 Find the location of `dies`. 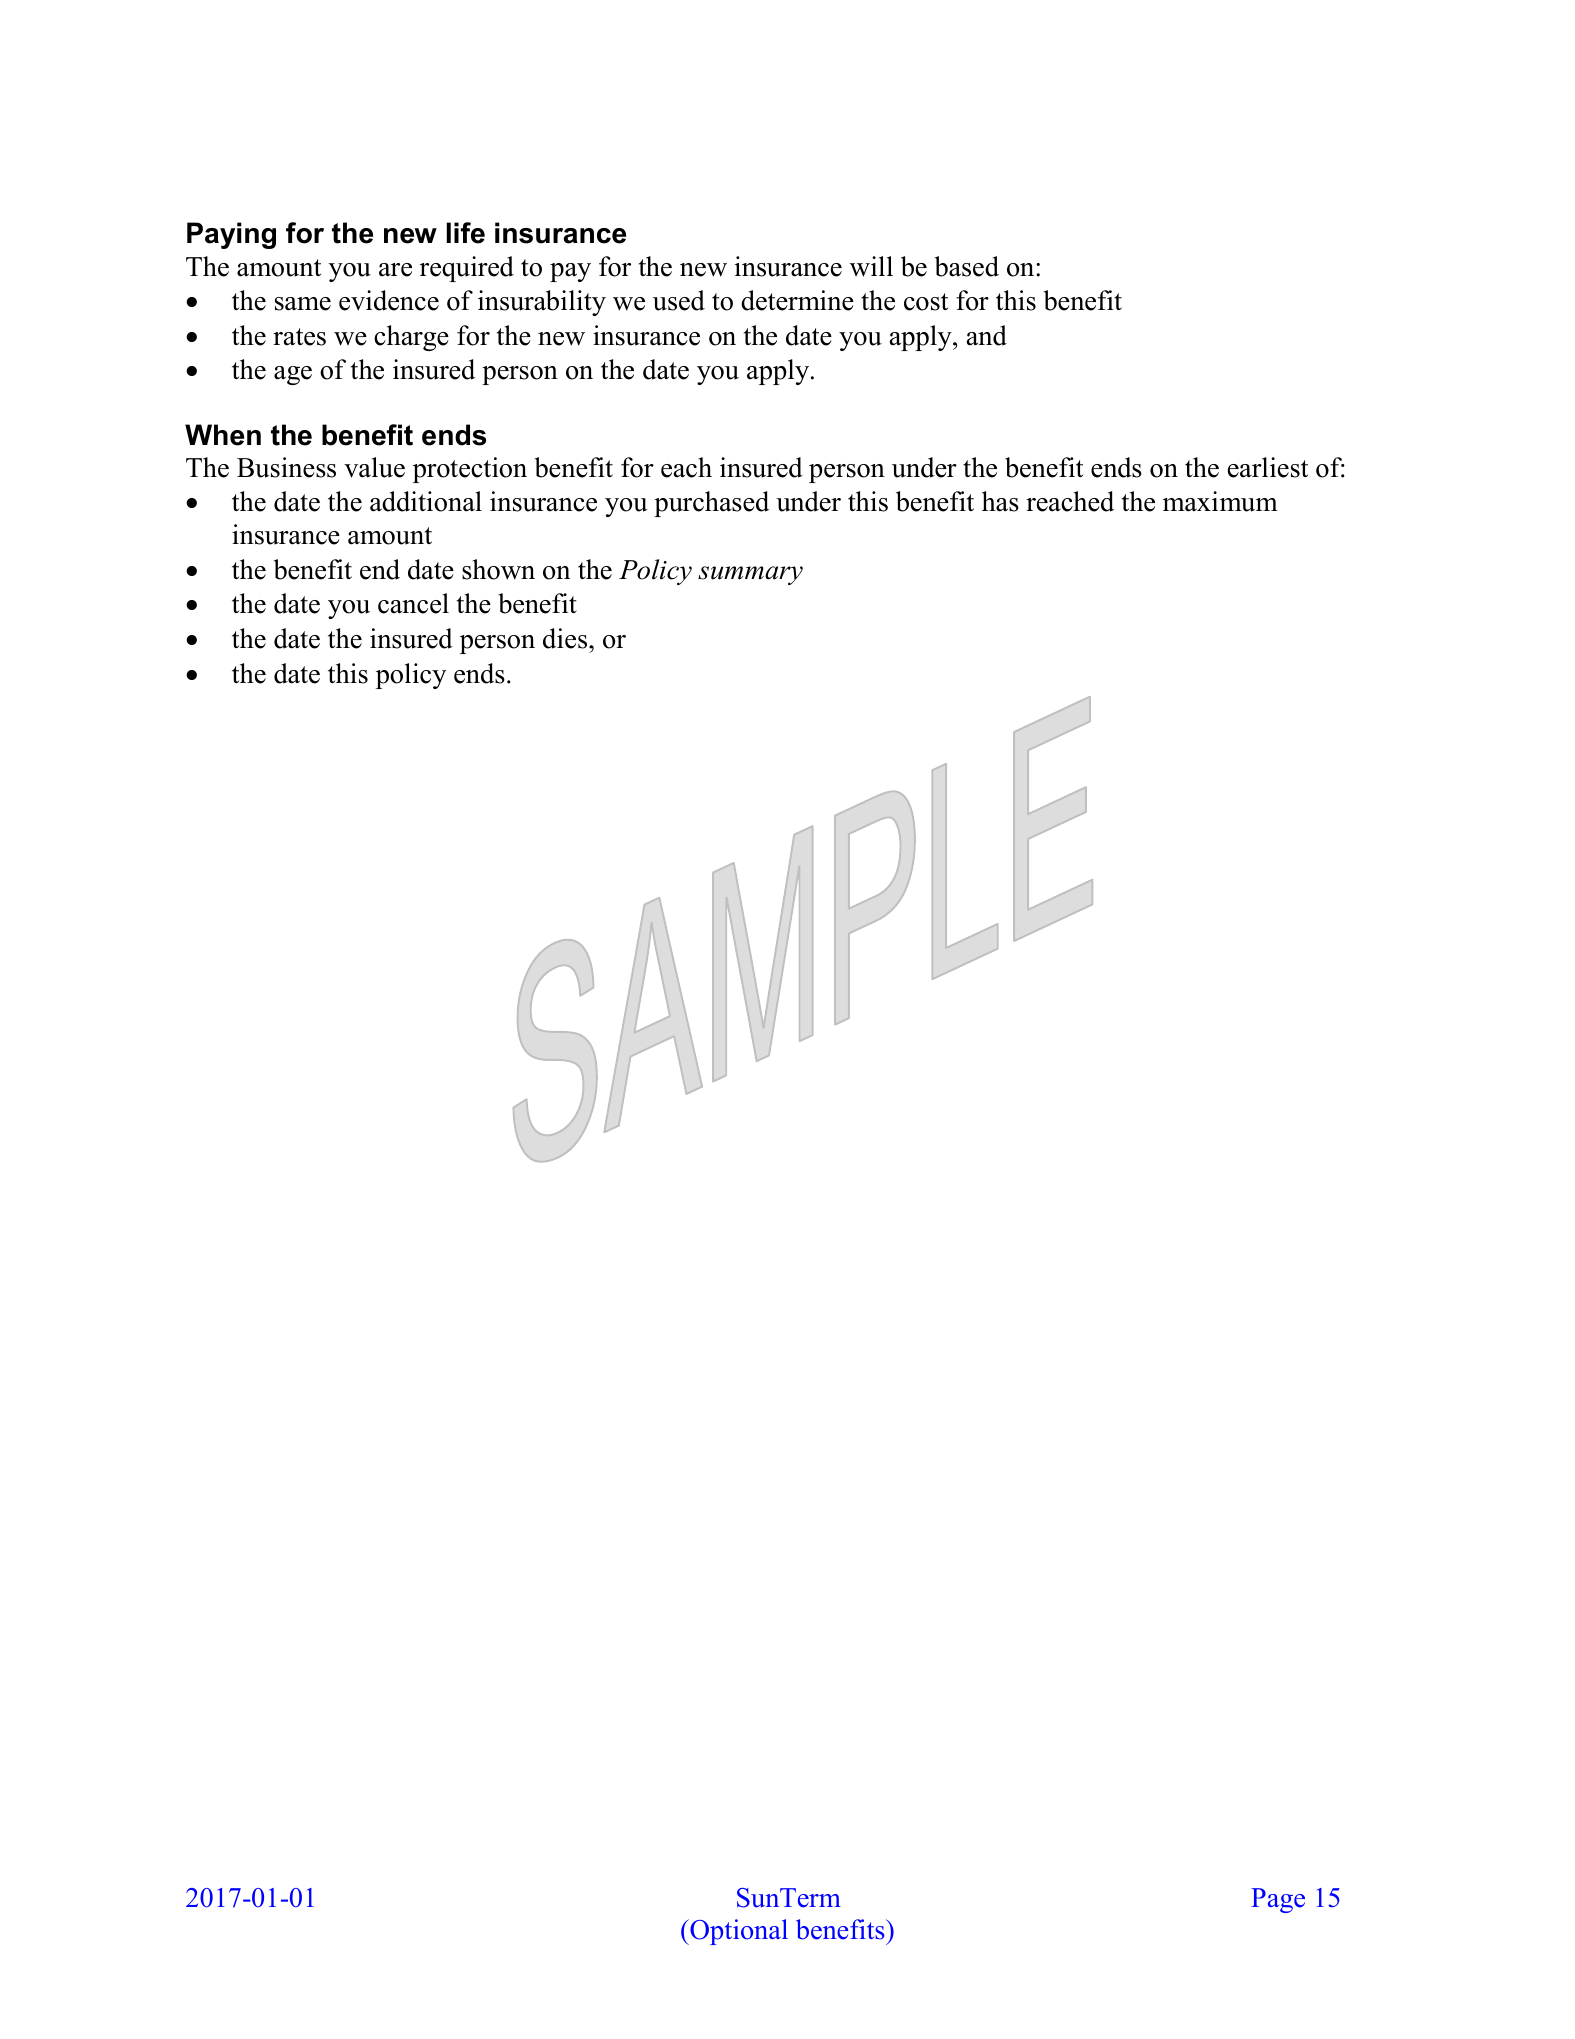

dies is located at coordinates (566, 638).
